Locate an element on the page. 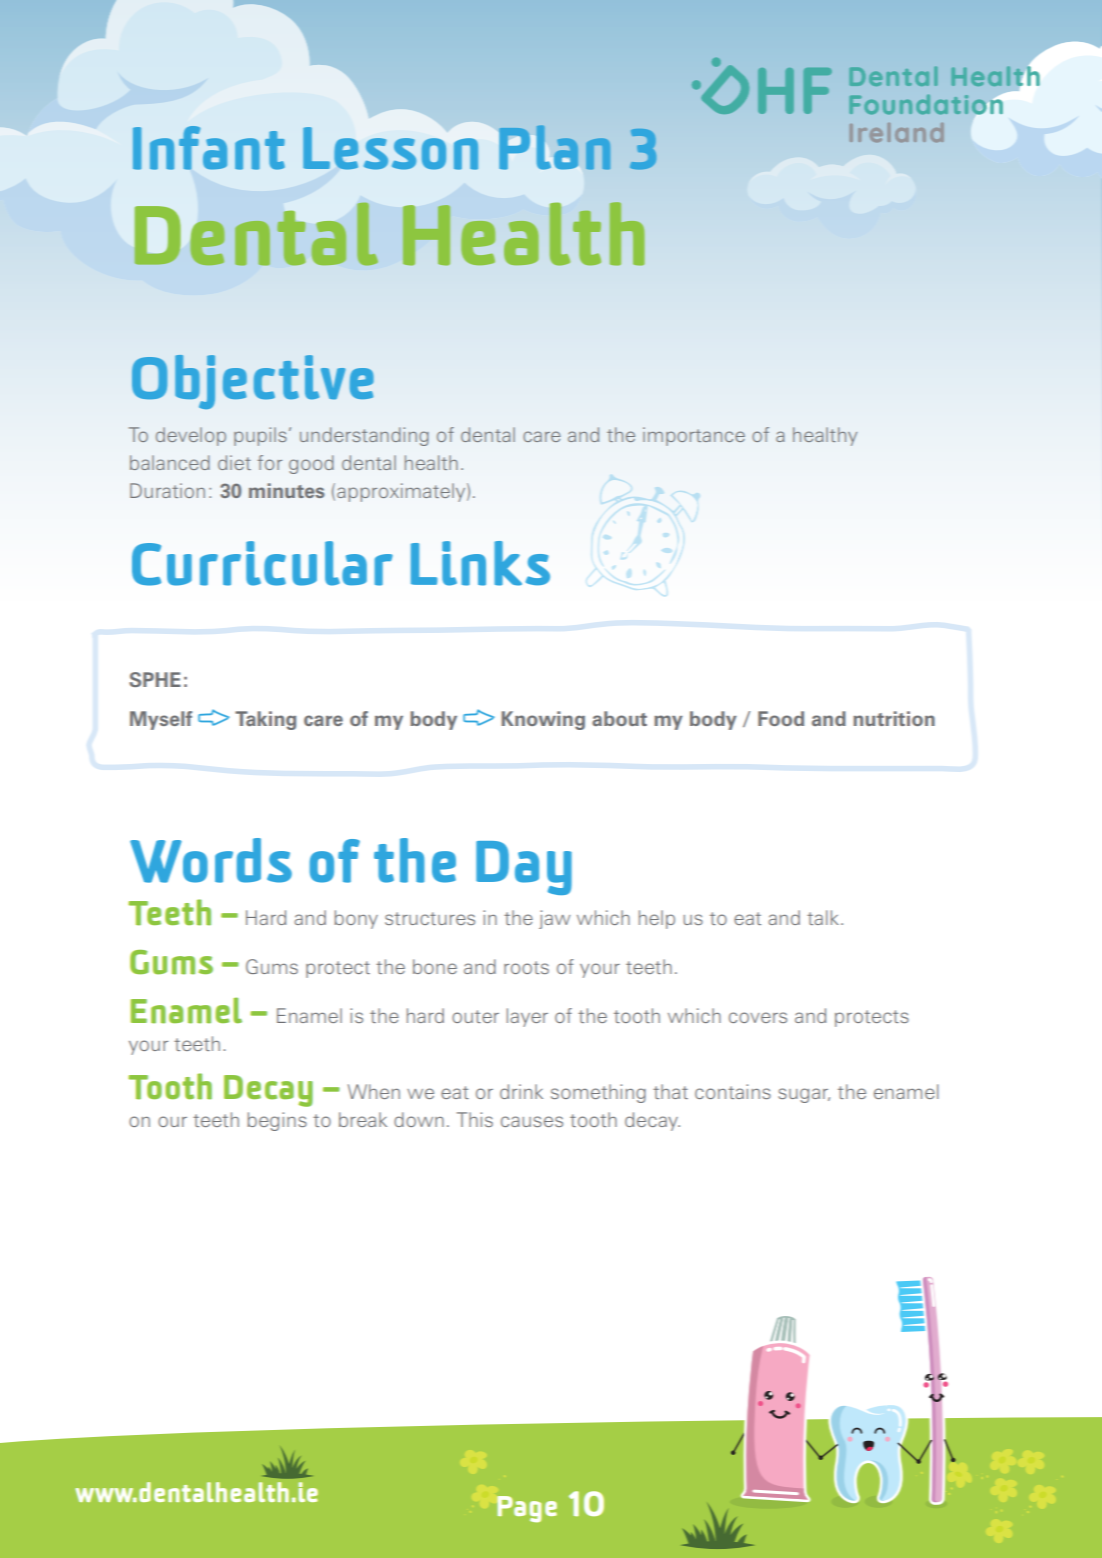 The height and width of the image is (1558, 1102). causes is located at coordinates (532, 1121).
